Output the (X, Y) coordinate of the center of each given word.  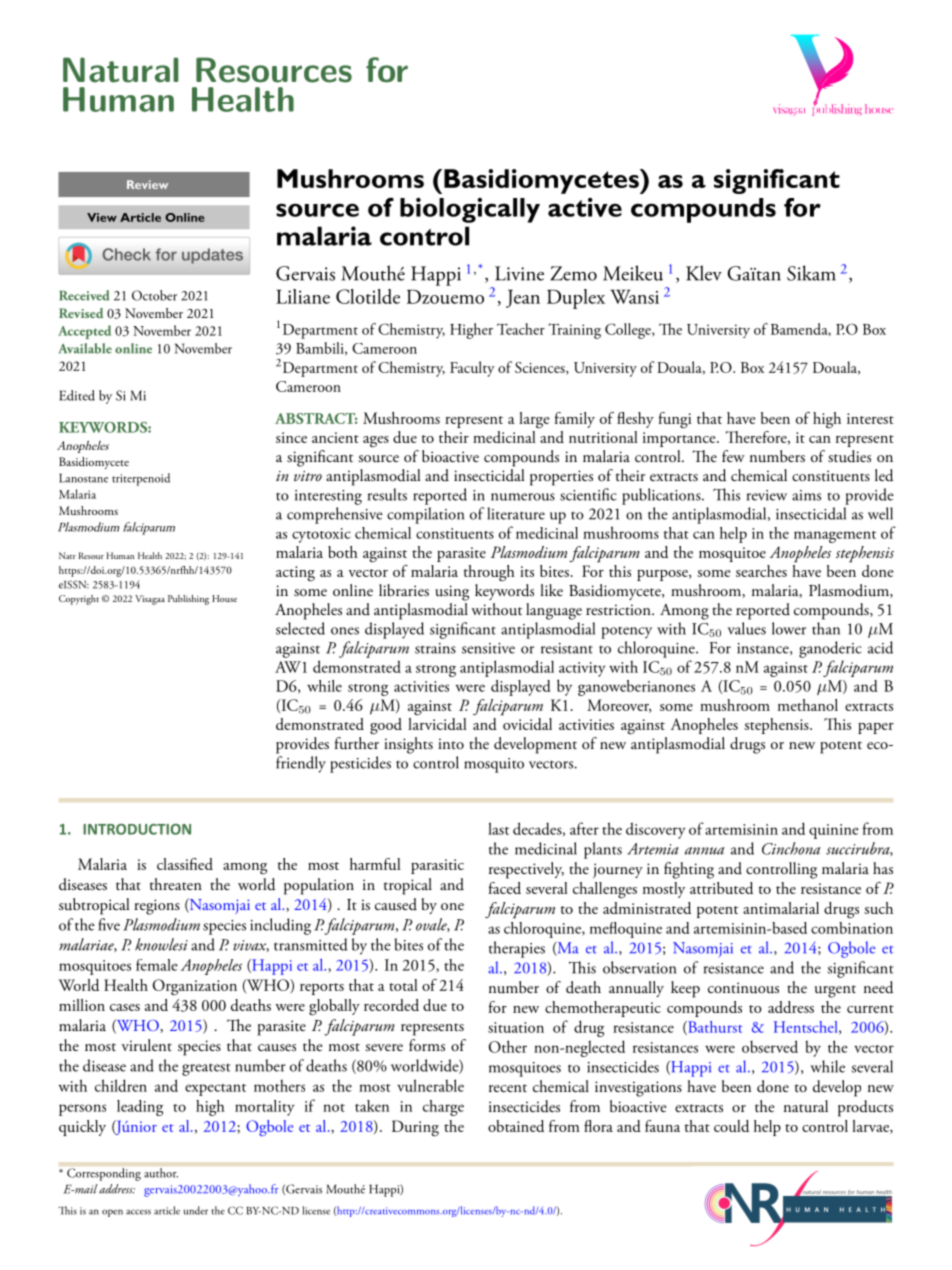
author (161, 1173)
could (731, 1126)
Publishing (188, 600)
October (154, 295)
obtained (516, 1126)
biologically (470, 210)
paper (876, 728)
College (629, 331)
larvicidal (437, 722)
